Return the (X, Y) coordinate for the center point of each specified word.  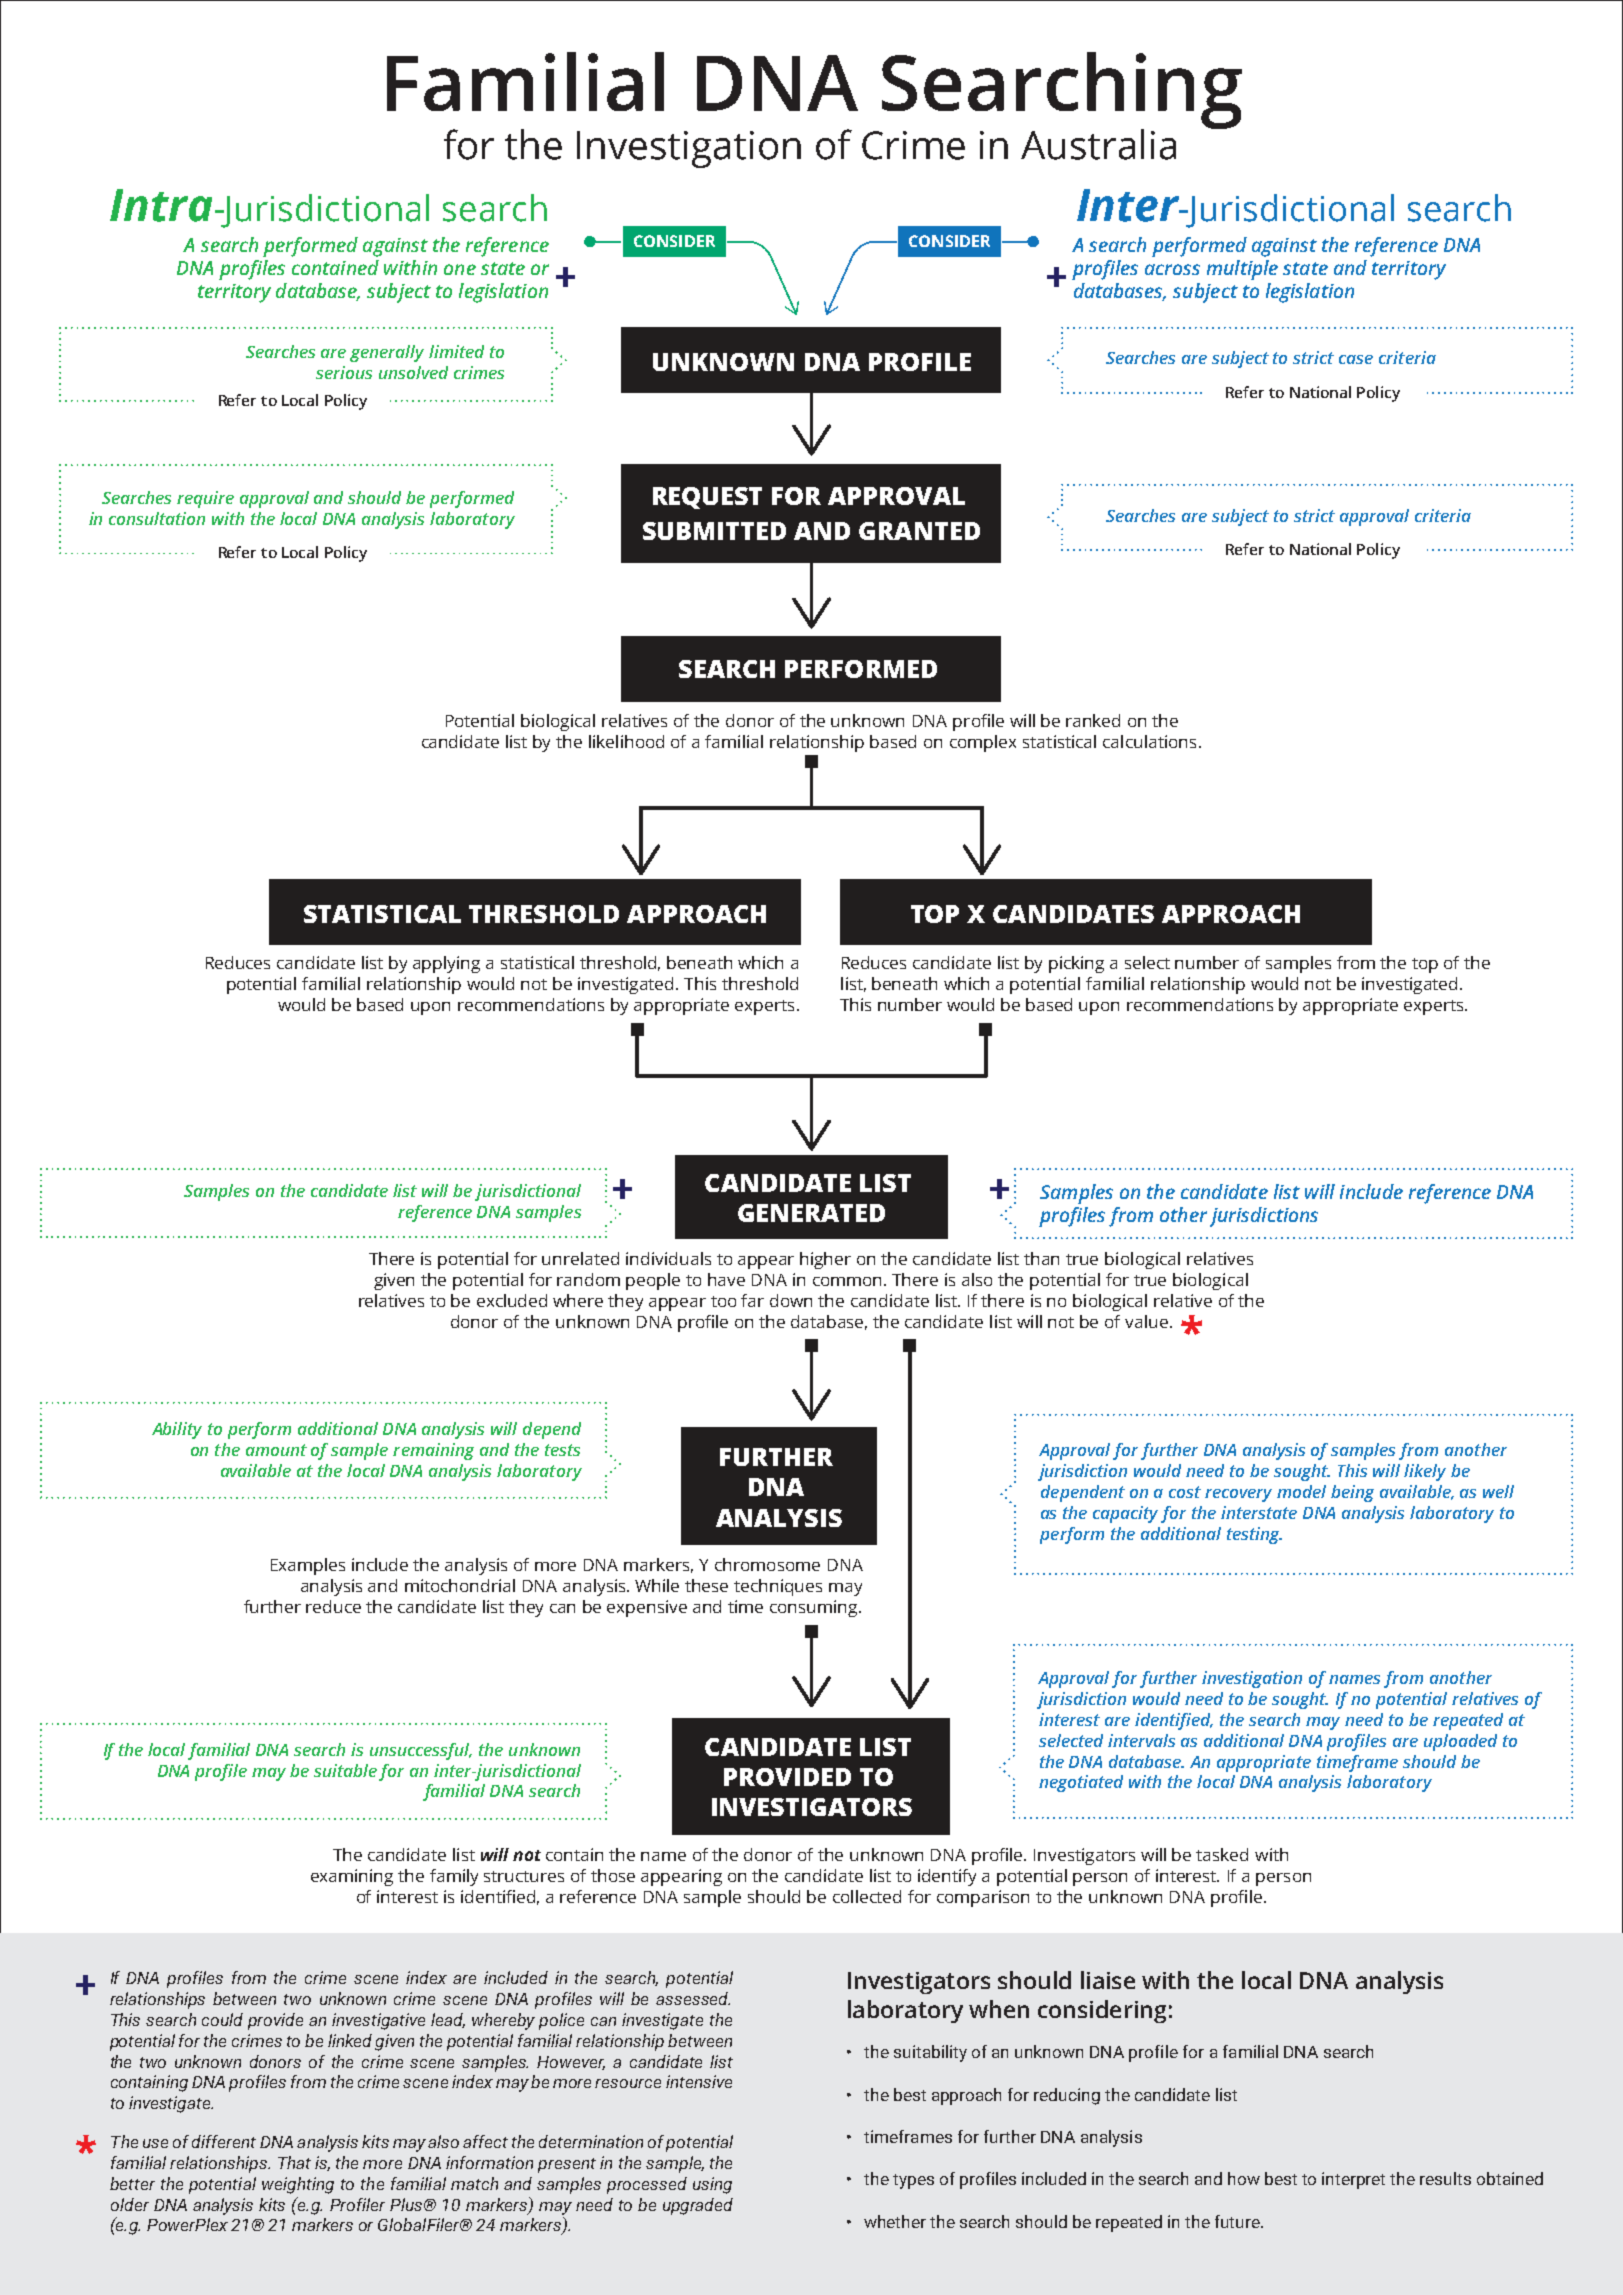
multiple (1242, 270)
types (913, 2181)
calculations (1149, 741)
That (294, 2162)
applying (446, 964)
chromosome (767, 1564)
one (460, 269)
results (1445, 2178)
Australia (1098, 144)
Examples (308, 1566)
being (1352, 1493)
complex (983, 743)
